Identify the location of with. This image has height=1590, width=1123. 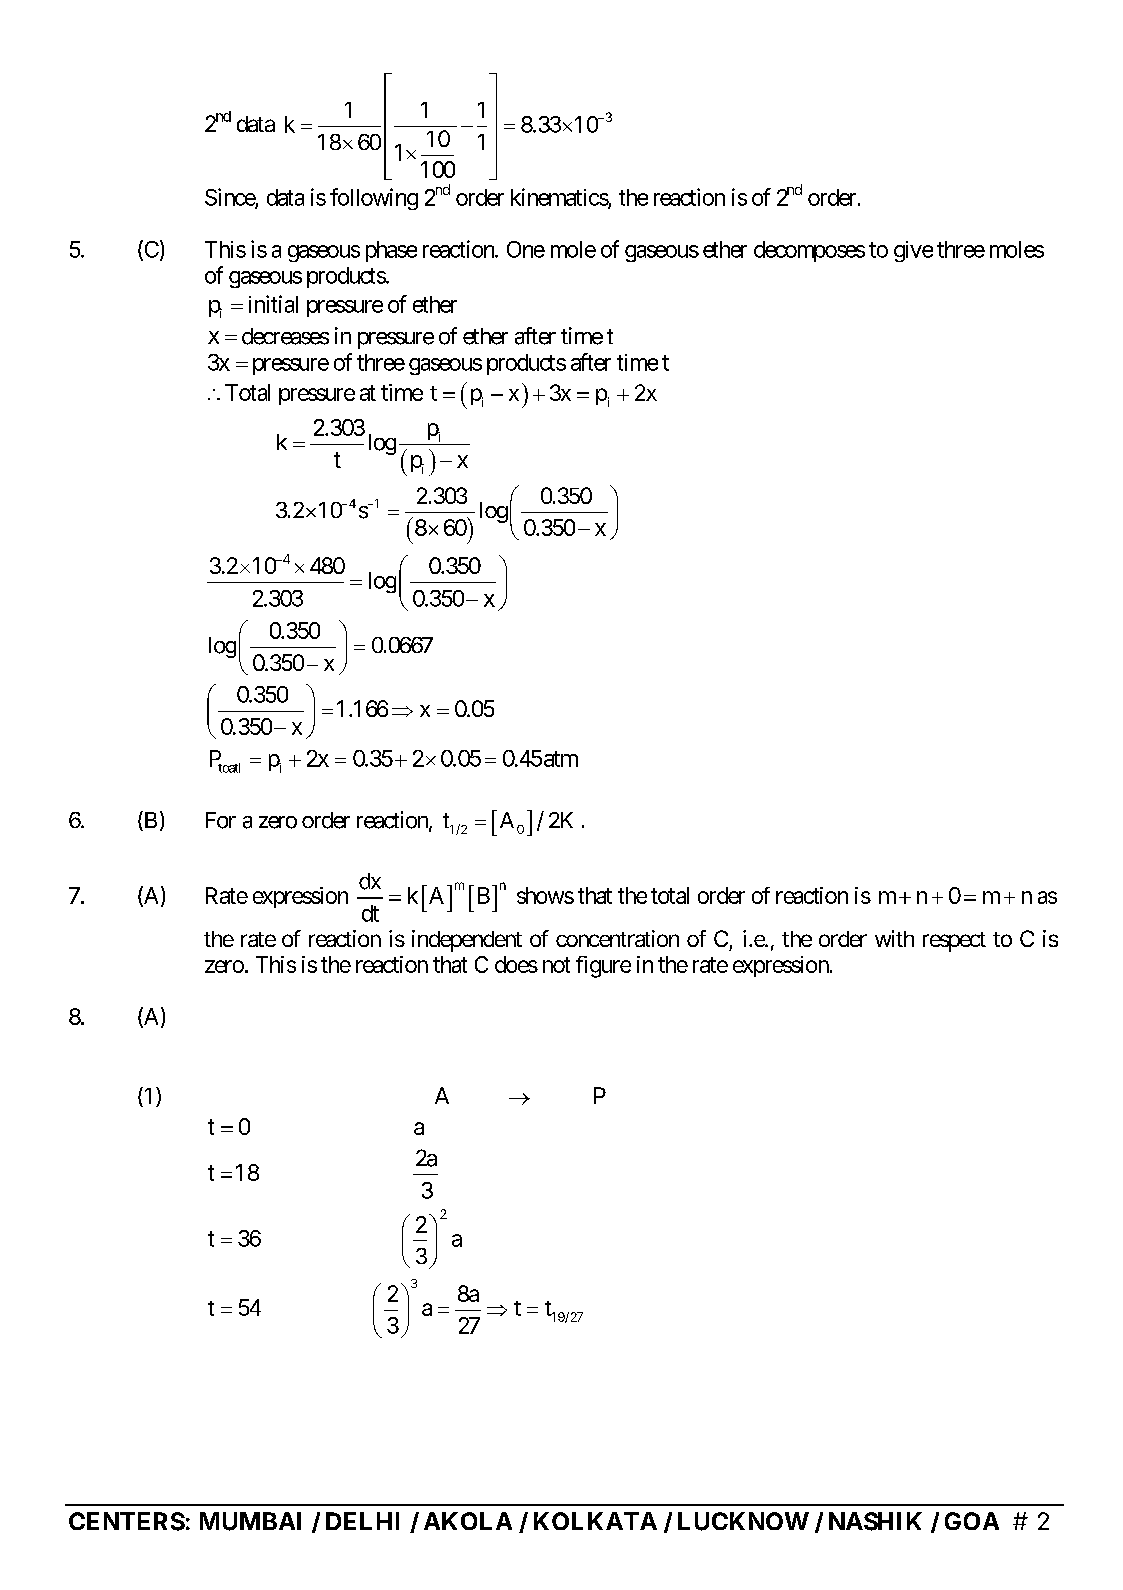
(894, 938).
